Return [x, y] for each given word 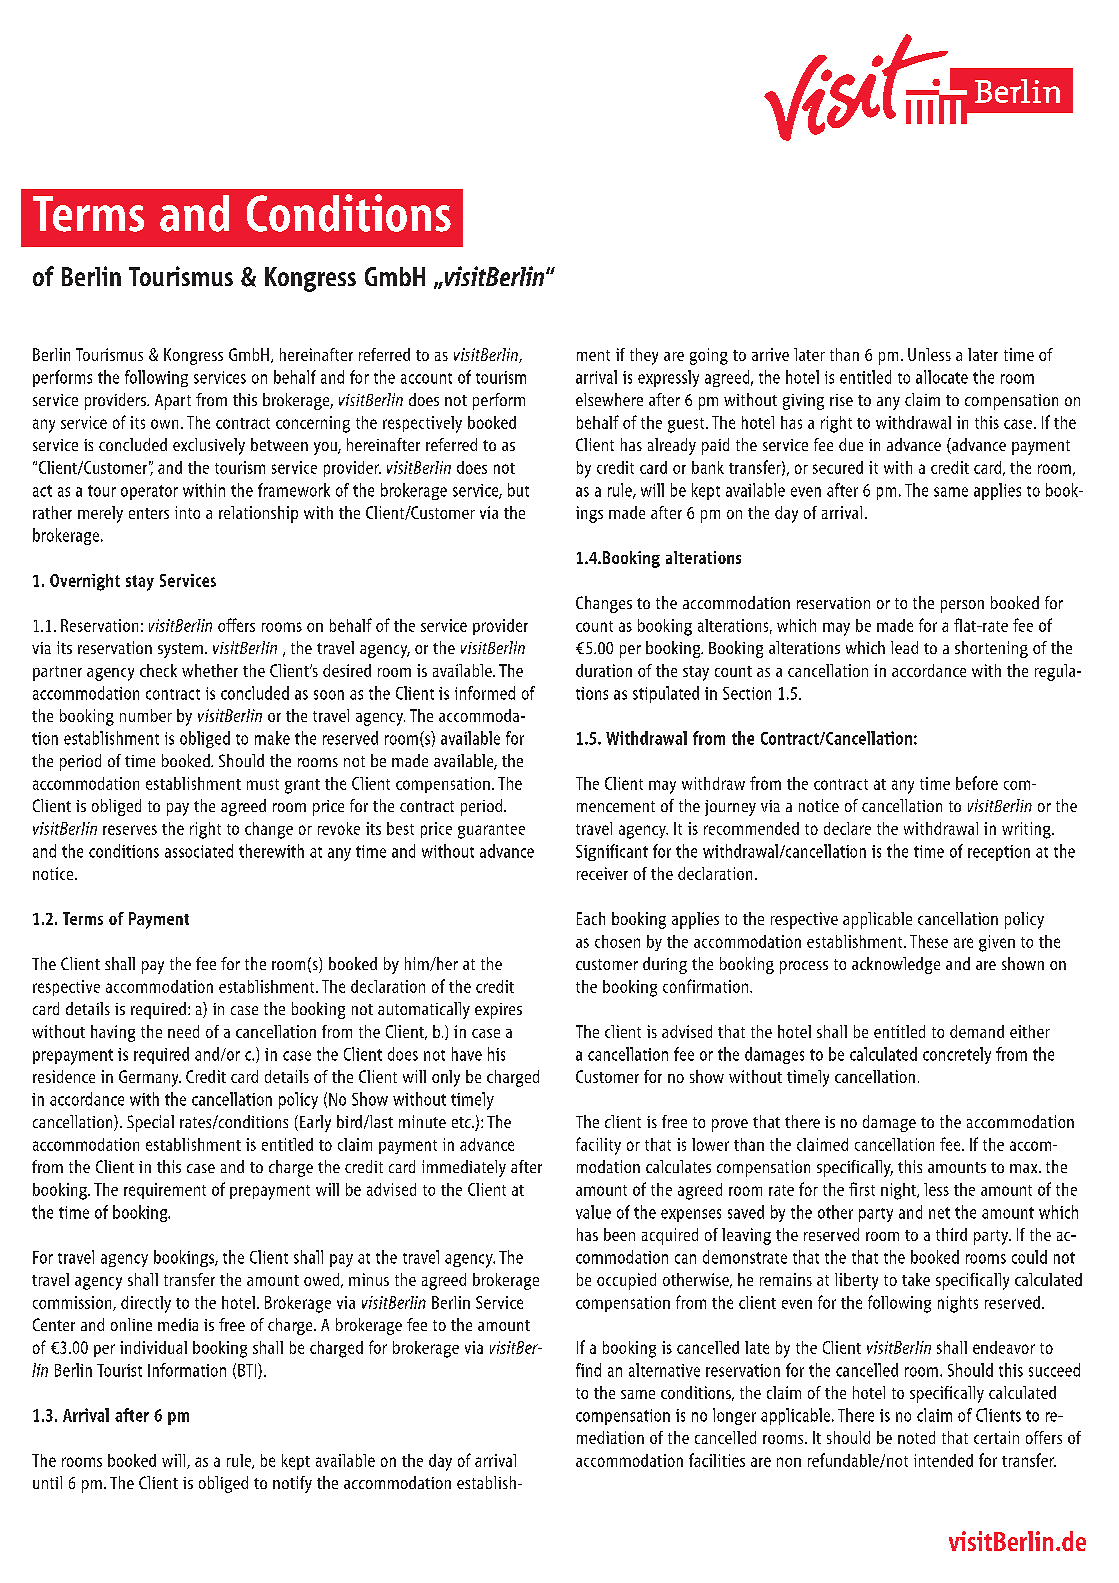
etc [462, 1122]
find [588, 1370]
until [47, 1482]
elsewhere [609, 399]
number [146, 715]
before [977, 783]
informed [485, 693]
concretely [957, 1055]
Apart [173, 402]
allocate [942, 377]
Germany [150, 1078]
